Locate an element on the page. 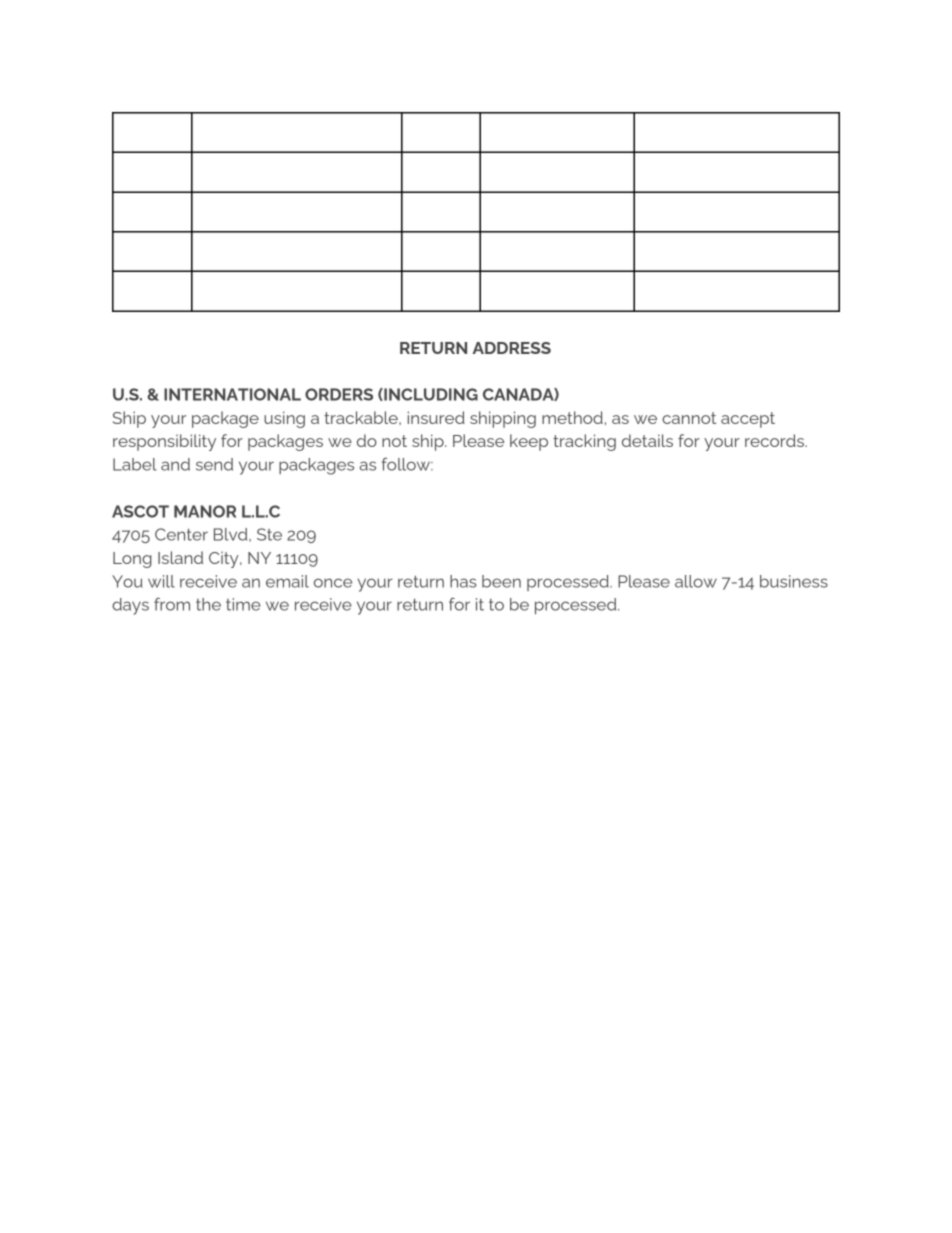 The height and width of the document is (1233, 952). INTERNATIONAL is located at coordinates (232, 394).
